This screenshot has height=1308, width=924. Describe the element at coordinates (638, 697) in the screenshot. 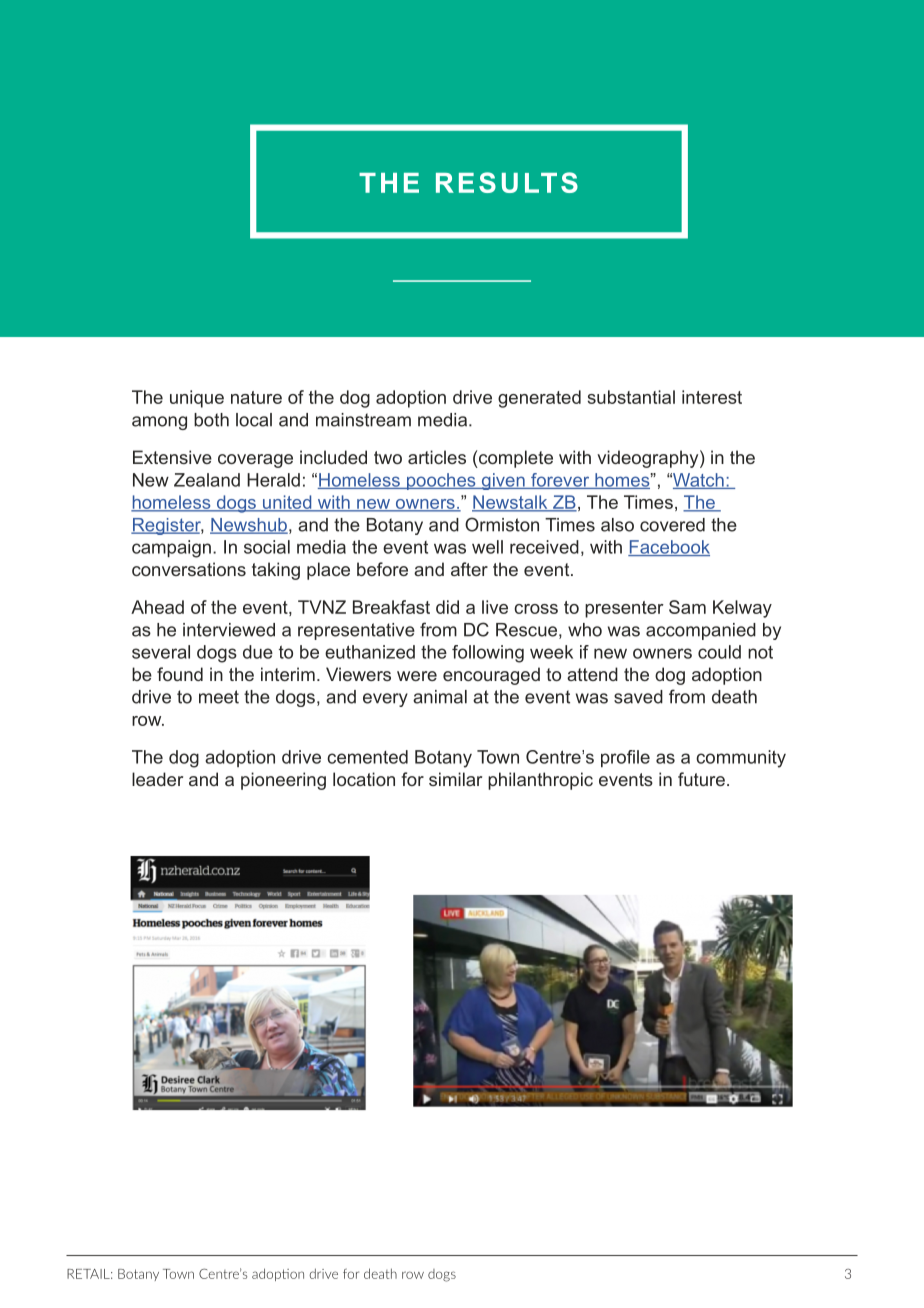

I see `saved` at that location.
